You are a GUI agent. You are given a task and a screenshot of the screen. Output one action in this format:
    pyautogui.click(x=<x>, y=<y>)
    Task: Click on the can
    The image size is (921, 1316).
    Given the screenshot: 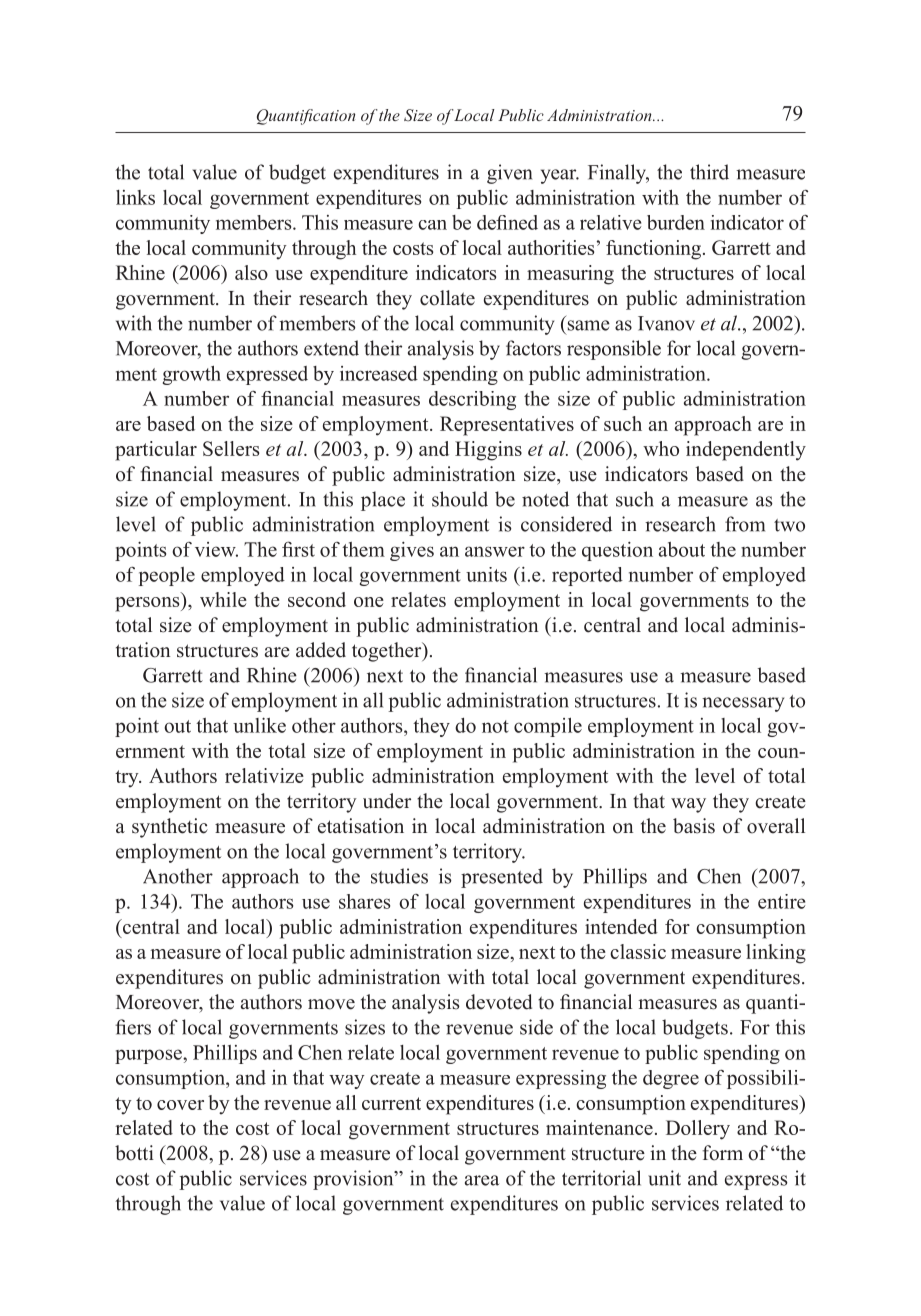 What is the action you would take?
    pyautogui.click(x=432, y=225)
